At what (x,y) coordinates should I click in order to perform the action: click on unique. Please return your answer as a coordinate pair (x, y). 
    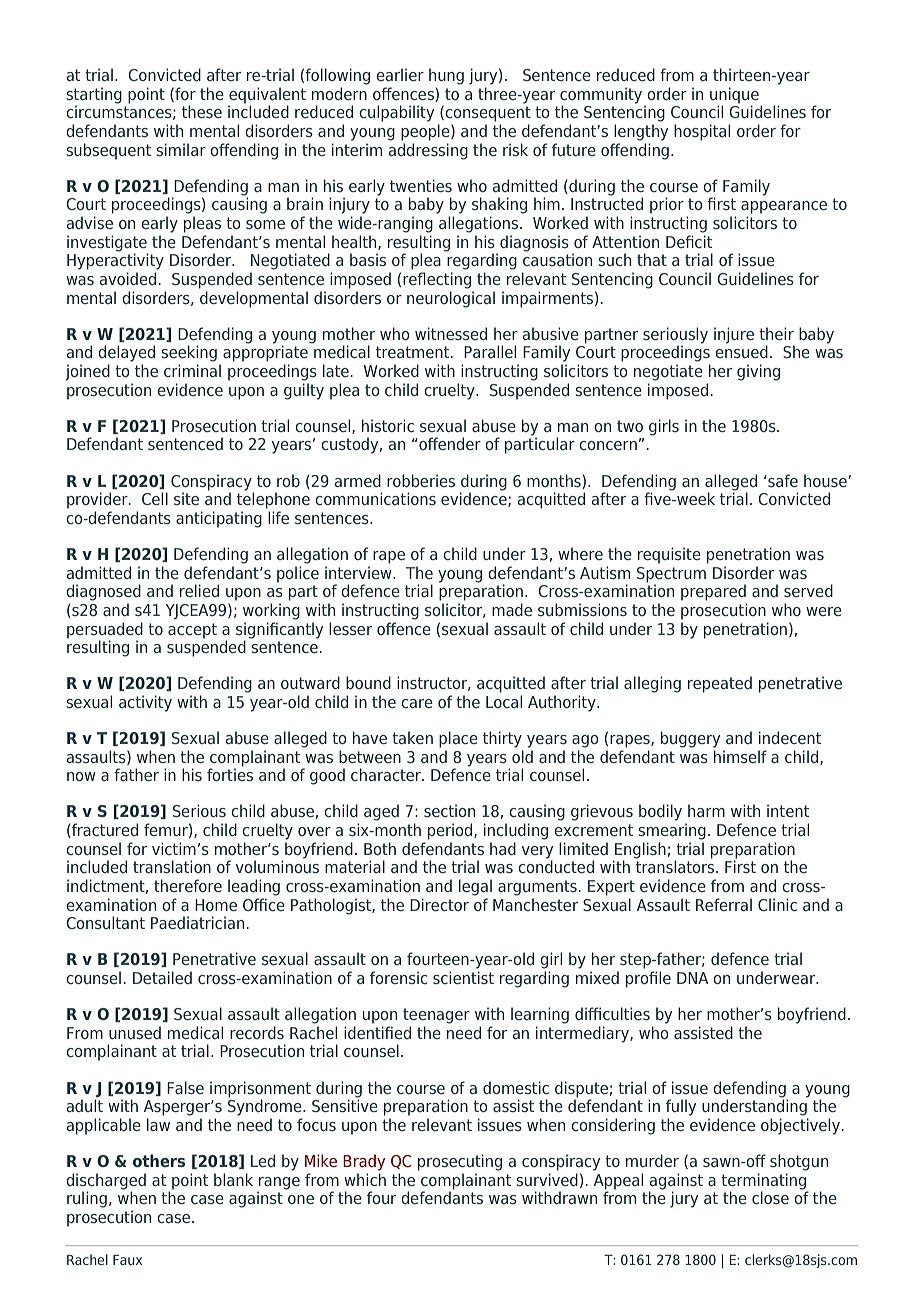
    Looking at the image, I should click on (734, 96).
